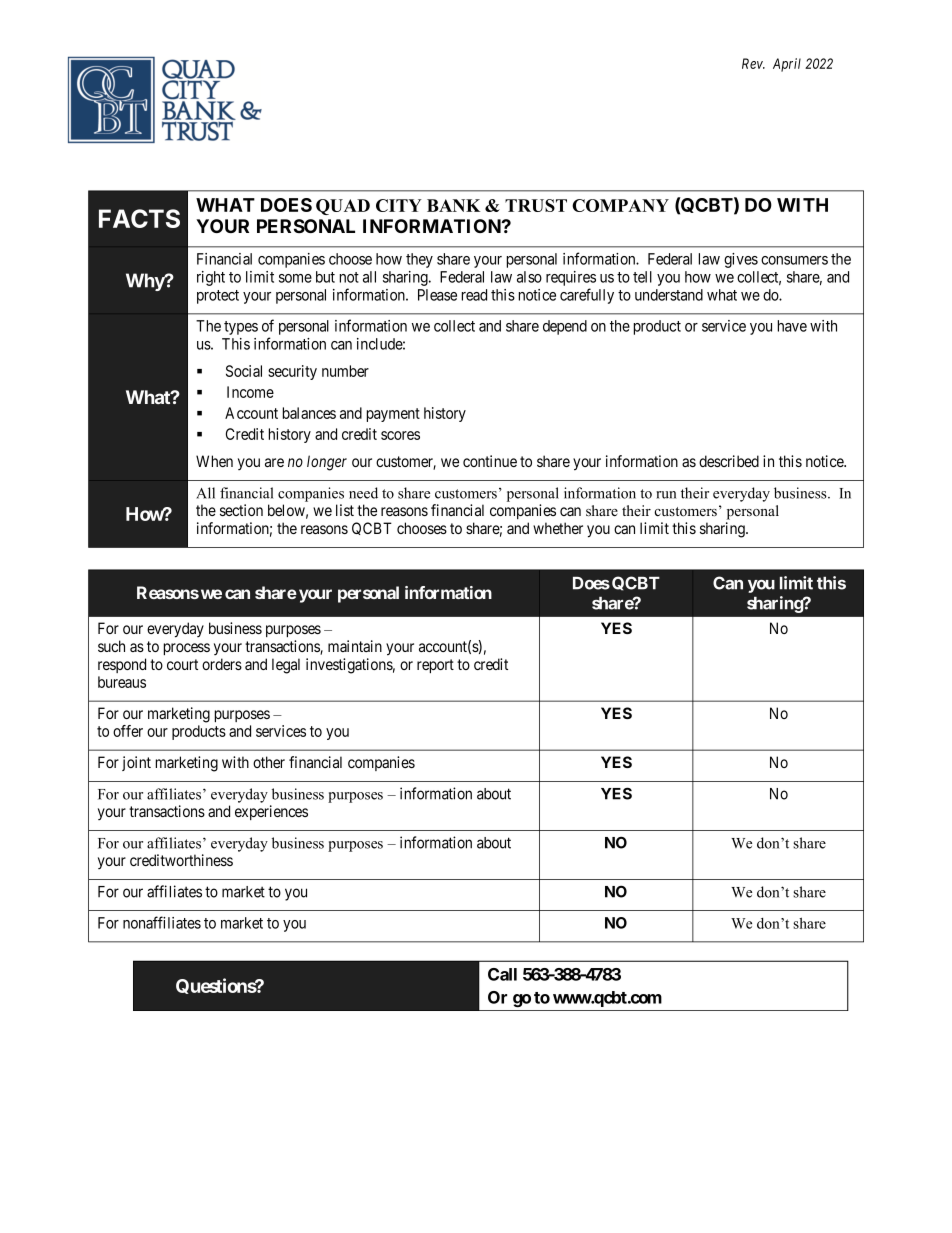  Describe the element at coordinates (393, 415) in the screenshot. I see `payment` at that location.
